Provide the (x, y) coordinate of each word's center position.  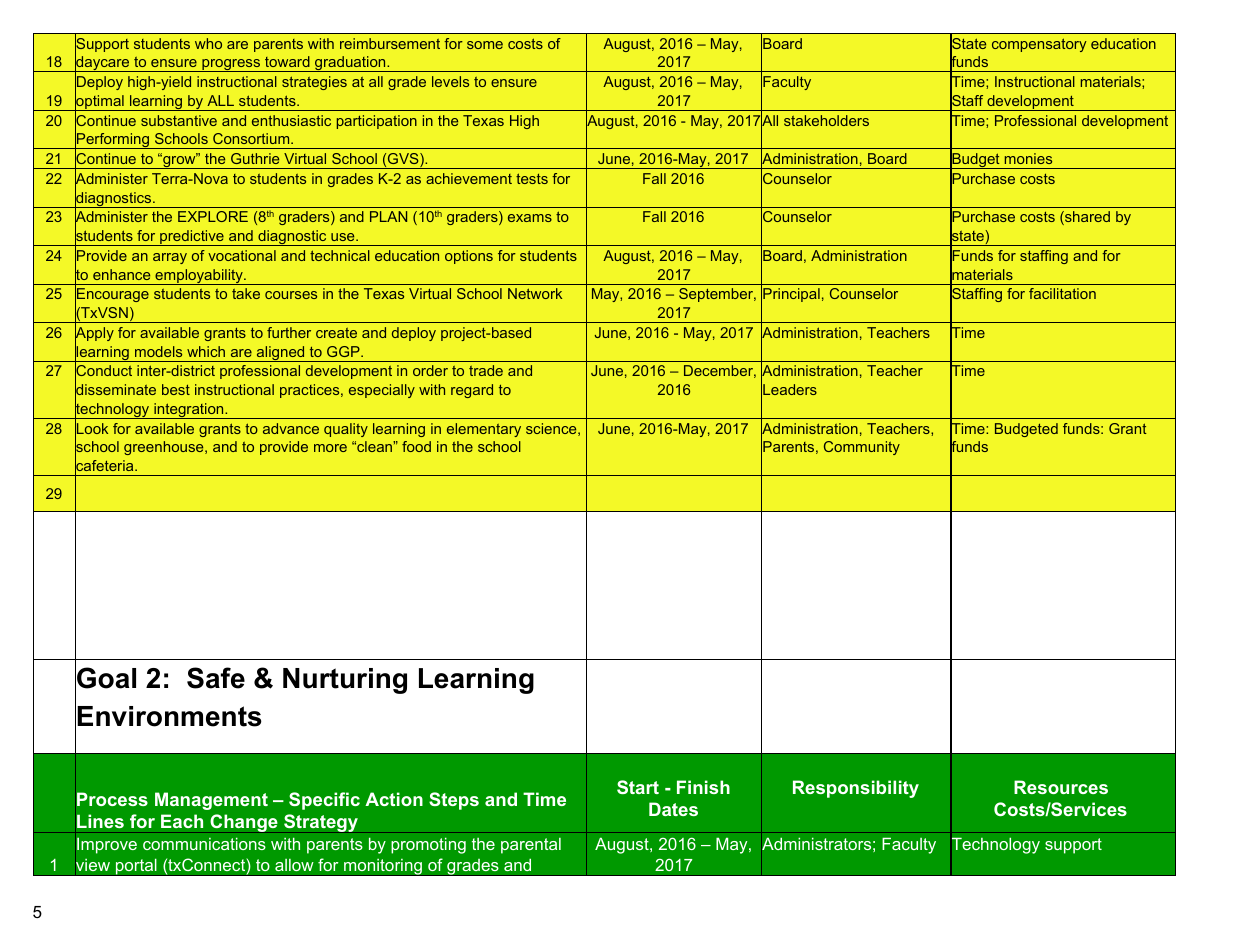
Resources (1061, 787)
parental (531, 846)
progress (231, 65)
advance (291, 428)
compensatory (1039, 45)
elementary (484, 430)
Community (862, 448)
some (485, 45)
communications (204, 843)
